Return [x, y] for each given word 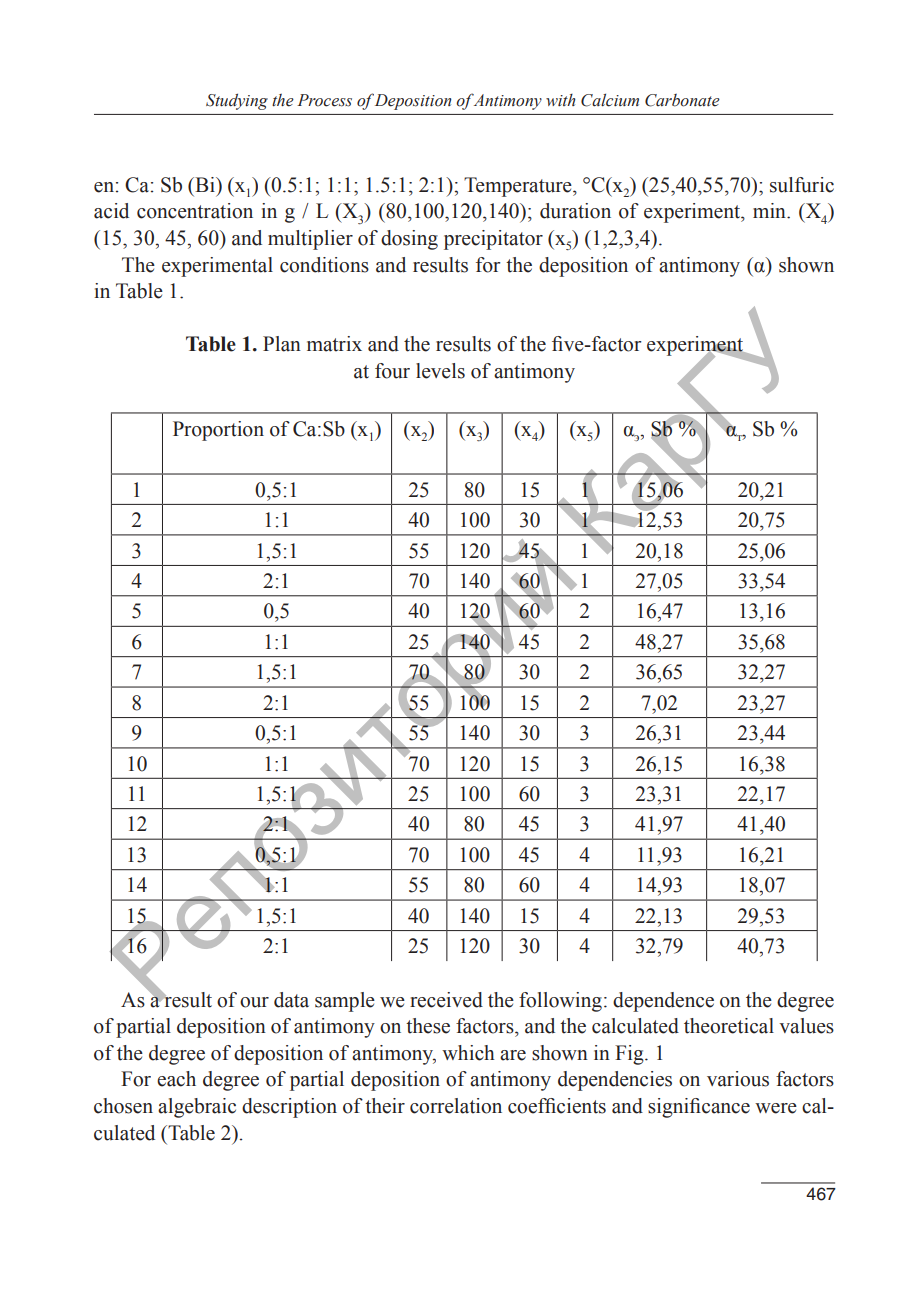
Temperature [519, 187]
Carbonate [682, 100]
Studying [237, 101]
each [176, 1079]
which [468, 1053]
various [738, 1079]
